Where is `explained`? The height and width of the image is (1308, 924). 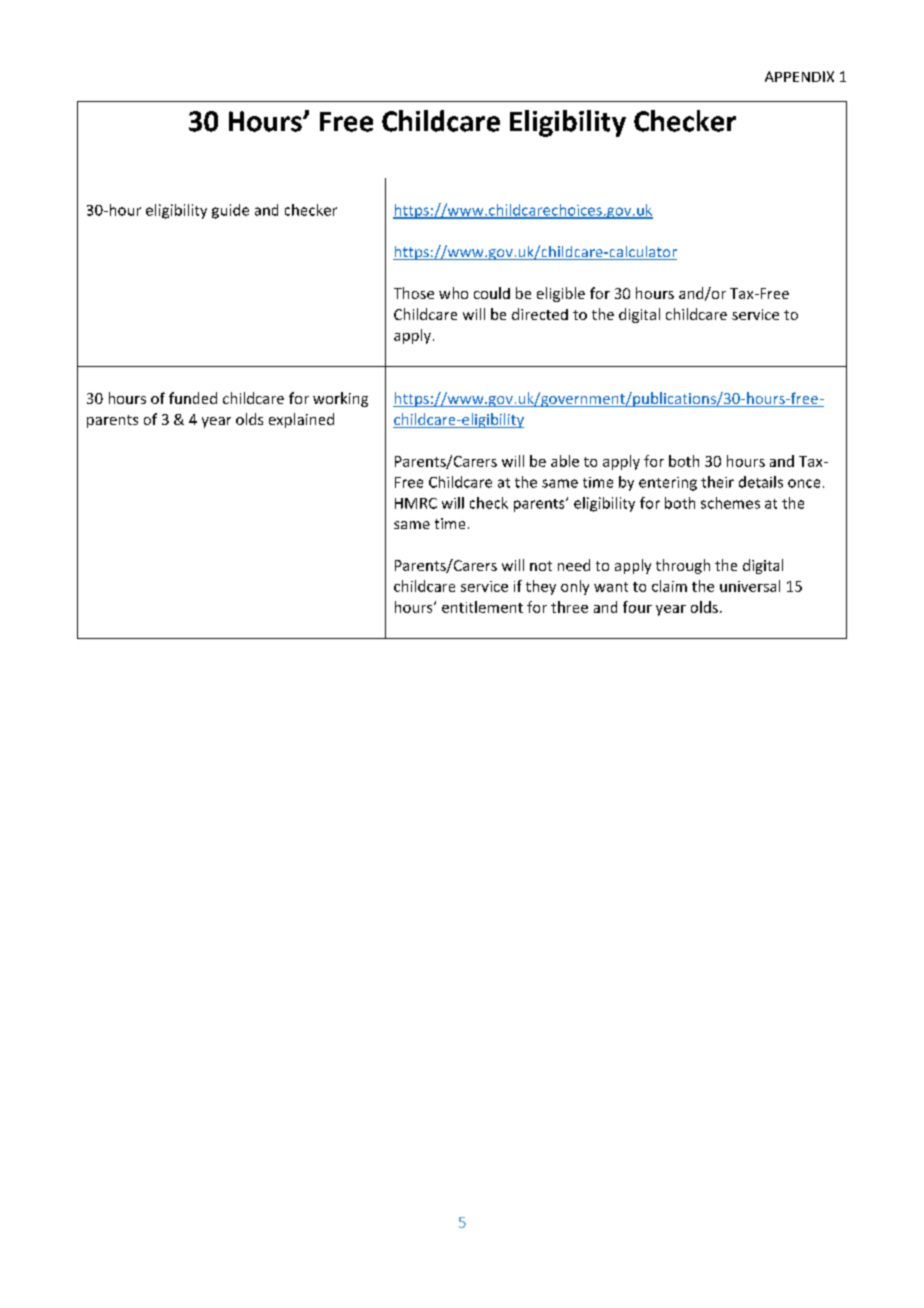 explained is located at coordinates (301, 420).
